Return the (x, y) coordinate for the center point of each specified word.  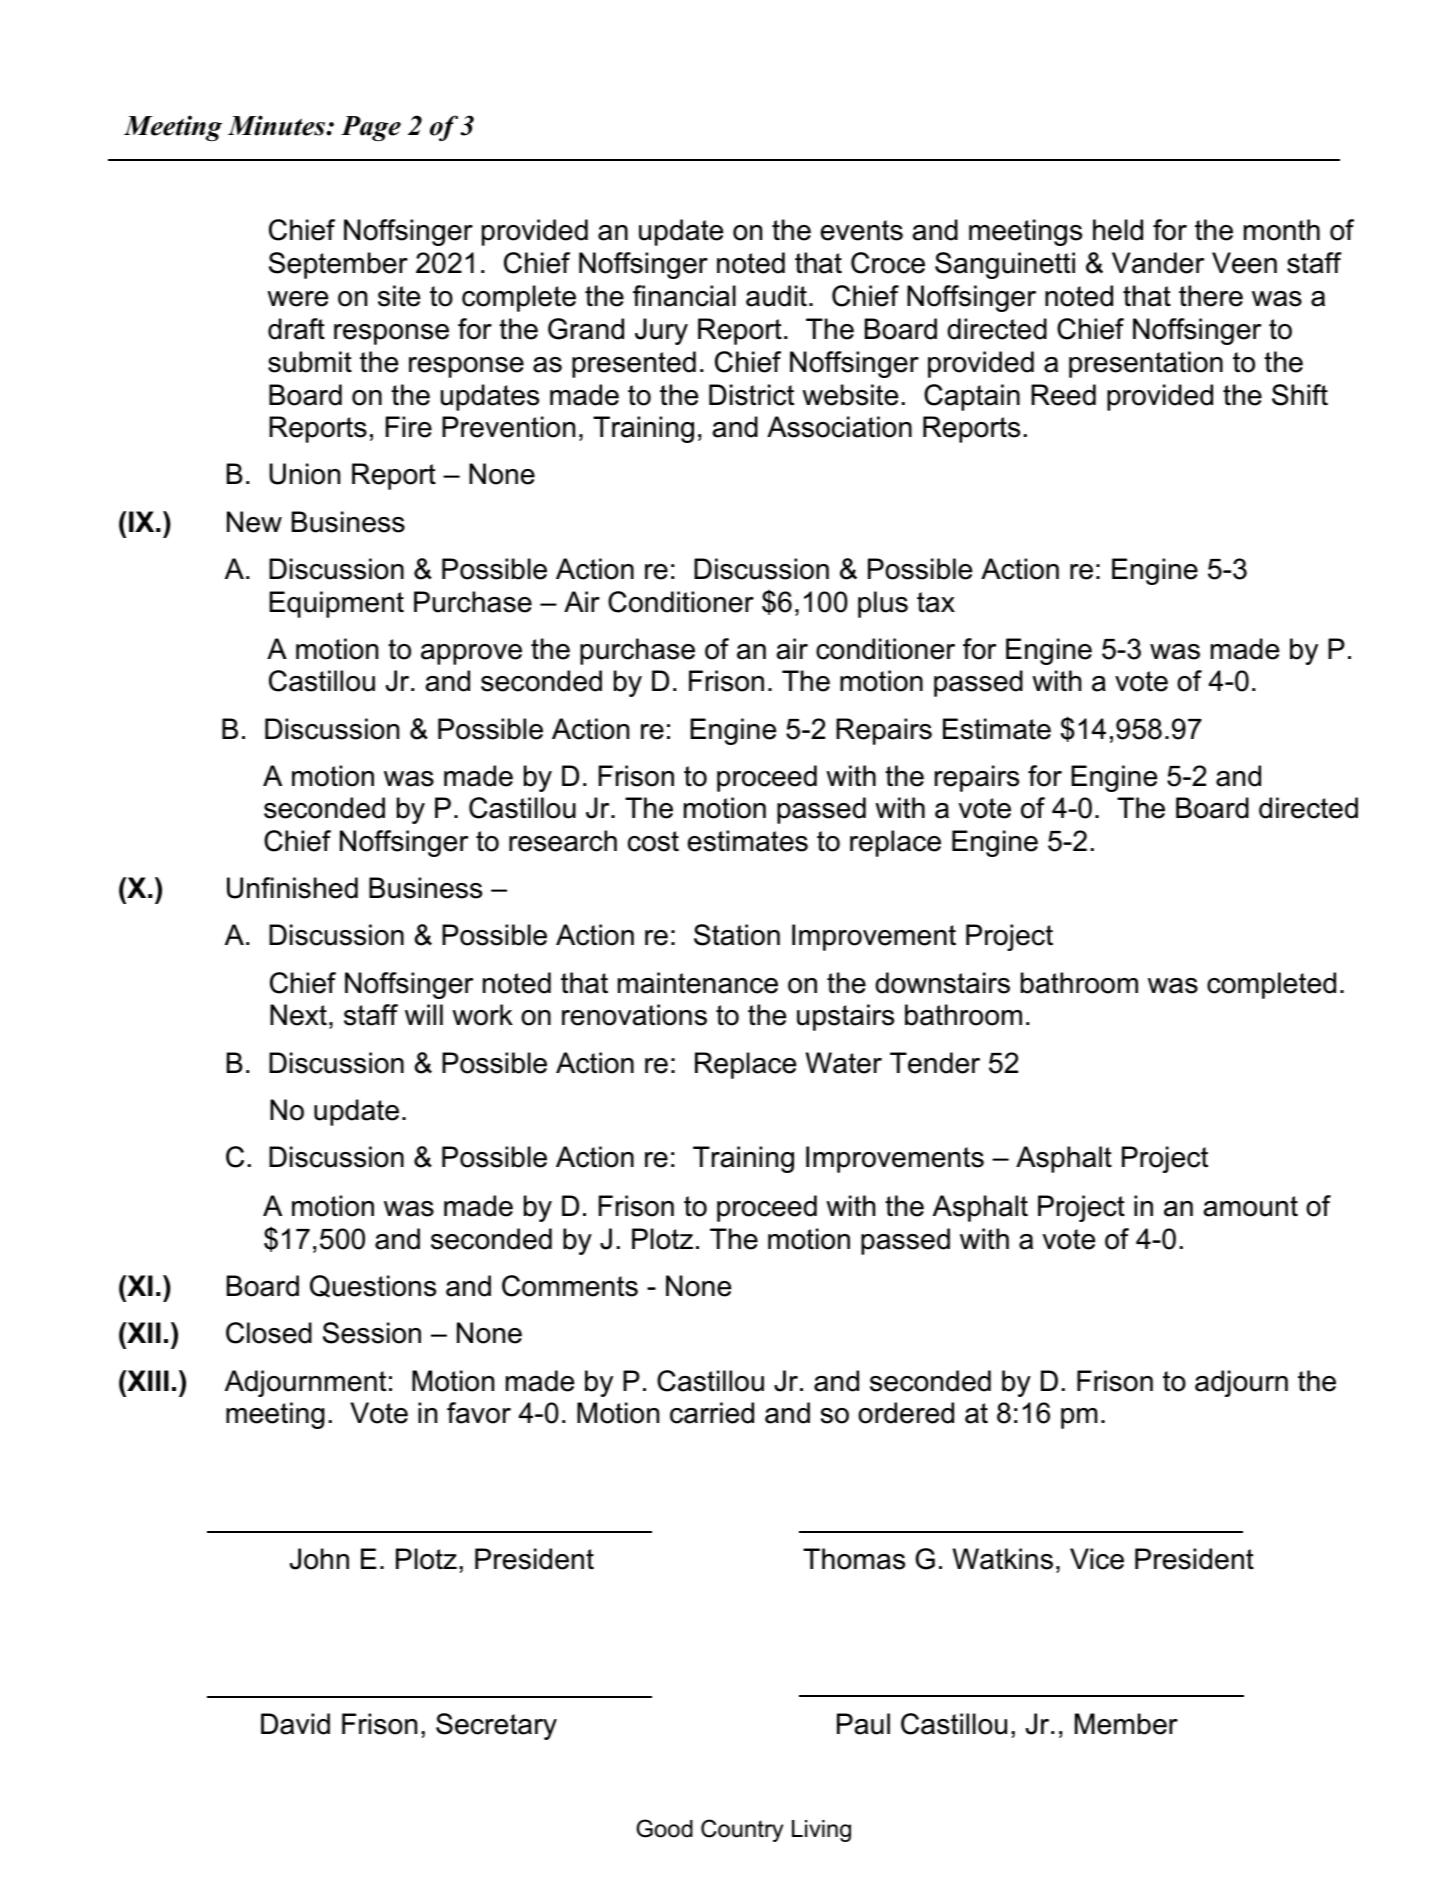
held (1118, 230)
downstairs (942, 983)
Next (298, 1015)
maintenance (698, 983)
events (862, 230)
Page (371, 128)
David (295, 1724)
